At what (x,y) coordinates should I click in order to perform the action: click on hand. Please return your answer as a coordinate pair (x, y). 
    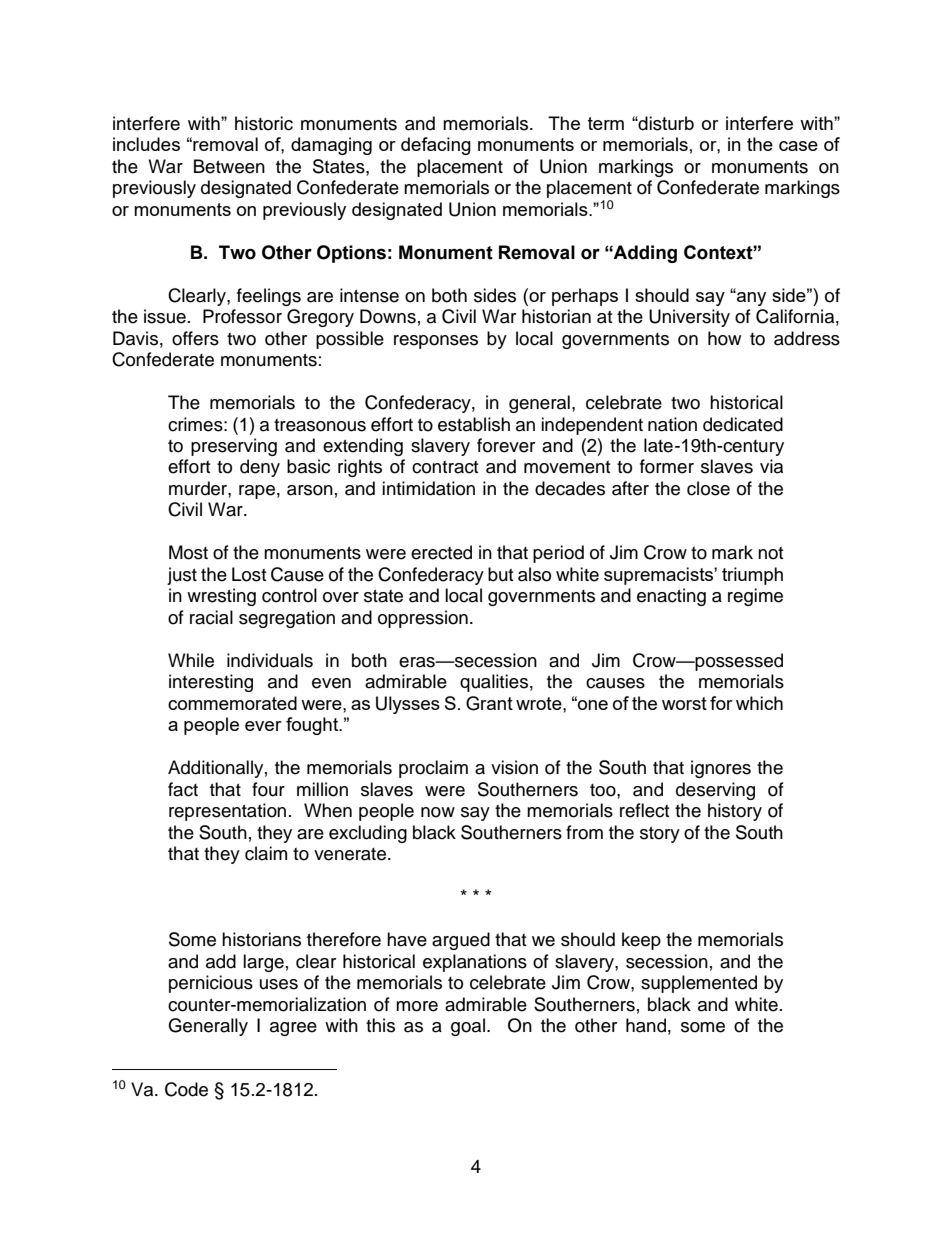
    Looking at the image, I should click on (646, 1025).
